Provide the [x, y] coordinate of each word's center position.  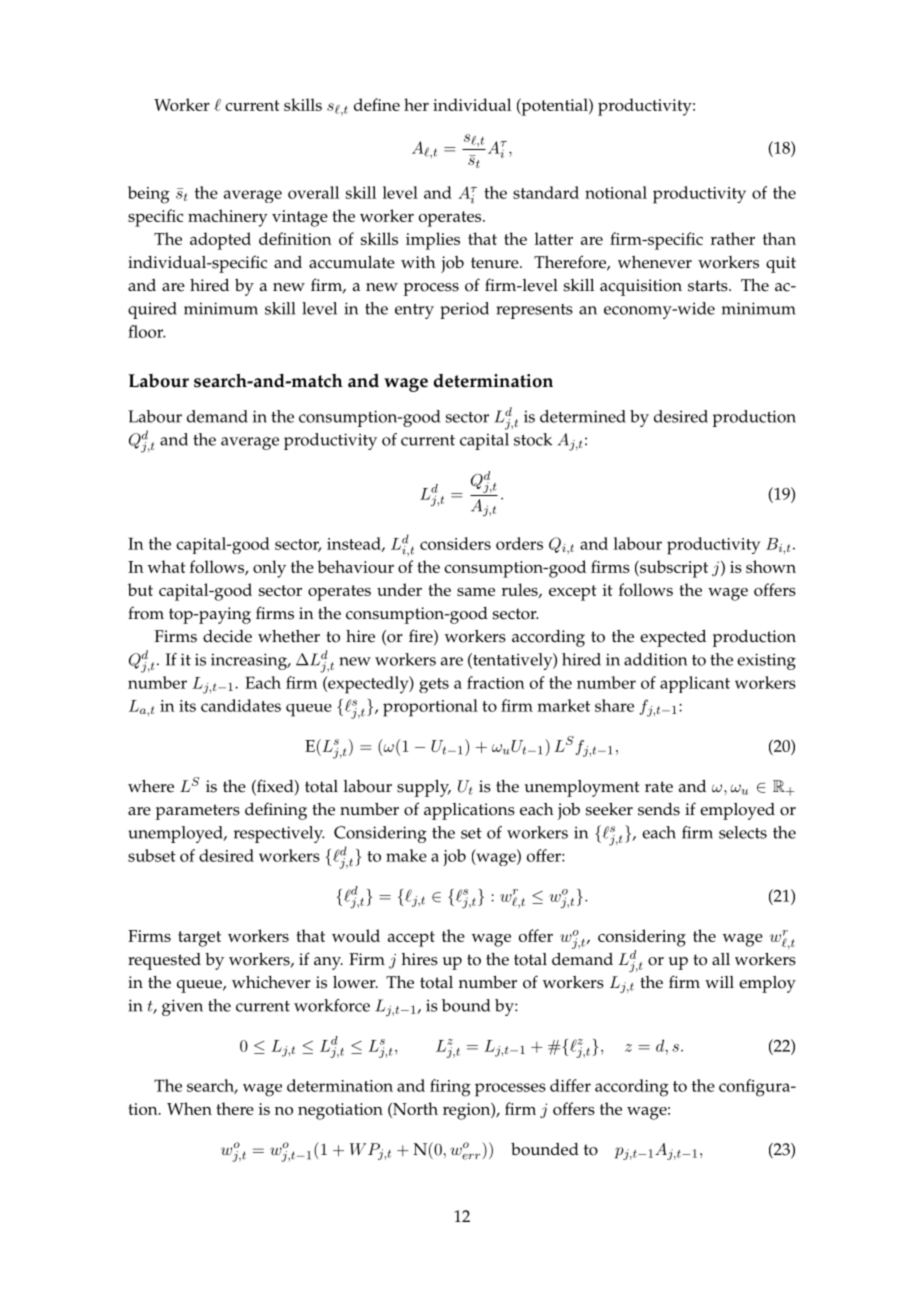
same [476, 592]
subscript [673, 569]
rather [732, 238]
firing [450, 1088]
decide [227, 636]
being [149, 195]
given [182, 1007]
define [377, 104]
